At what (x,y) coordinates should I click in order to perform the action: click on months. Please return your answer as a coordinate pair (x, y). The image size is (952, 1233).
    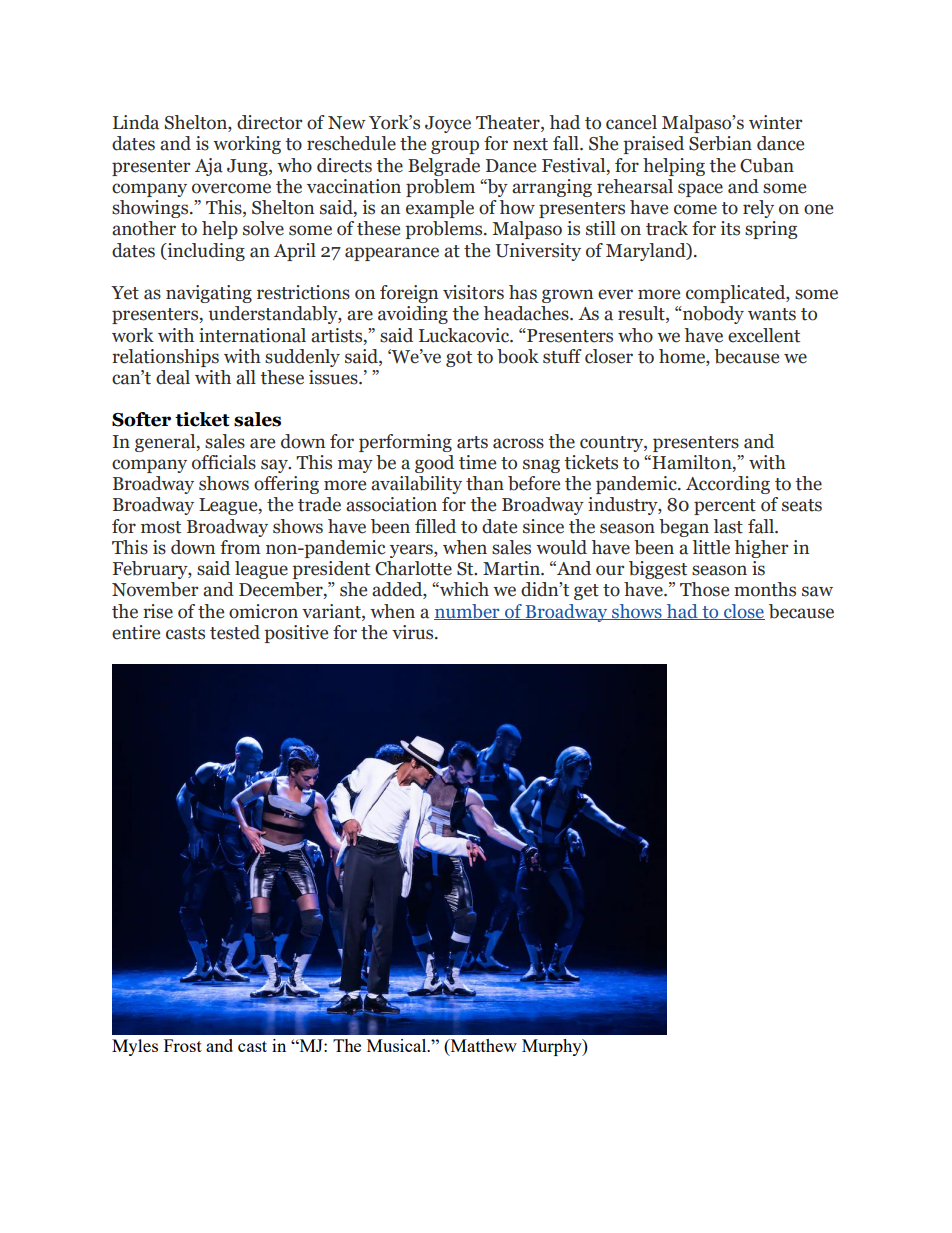
    Looking at the image, I should click on (765, 589).
